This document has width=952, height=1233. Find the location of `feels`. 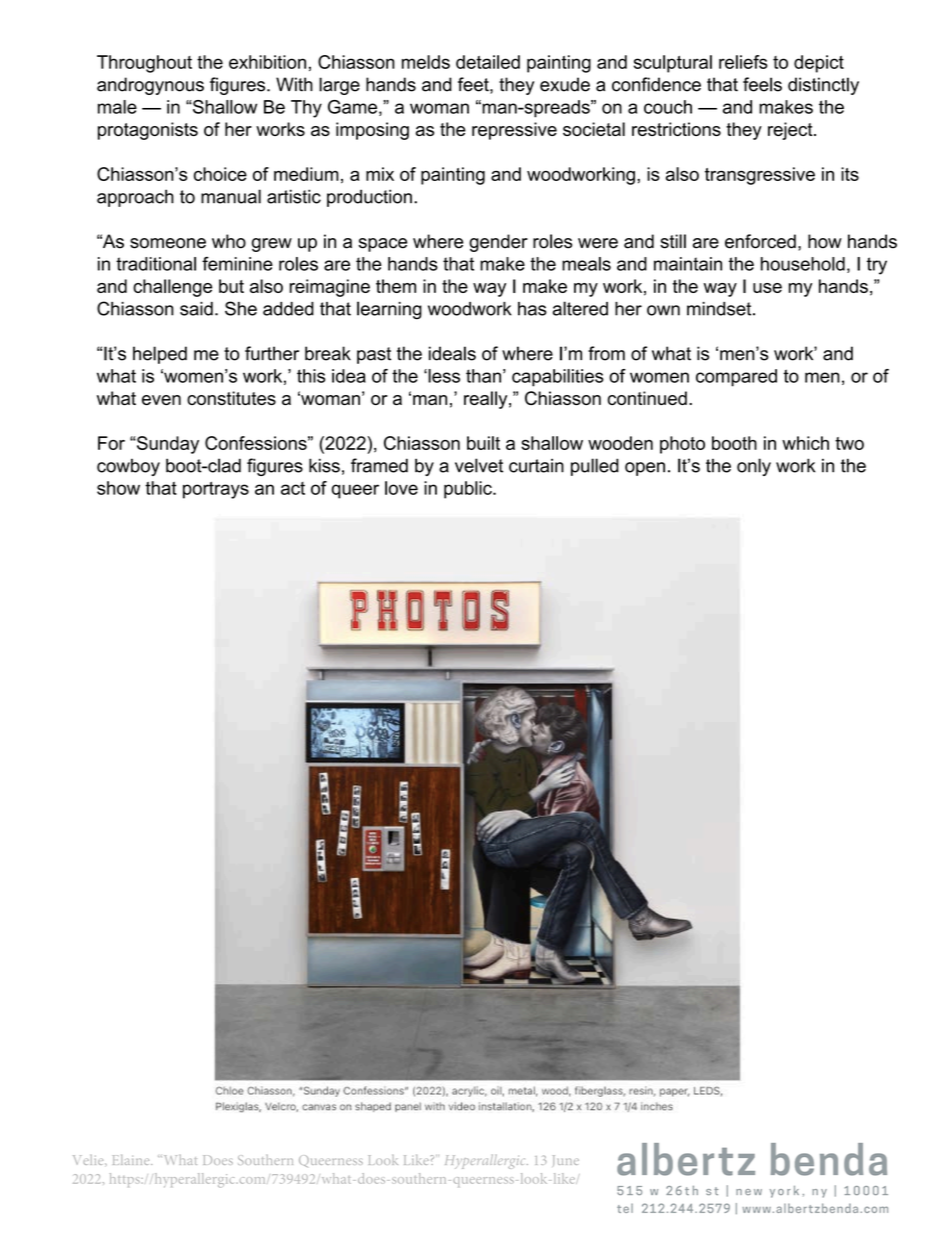

feels is located at coordinates (762, 84).
